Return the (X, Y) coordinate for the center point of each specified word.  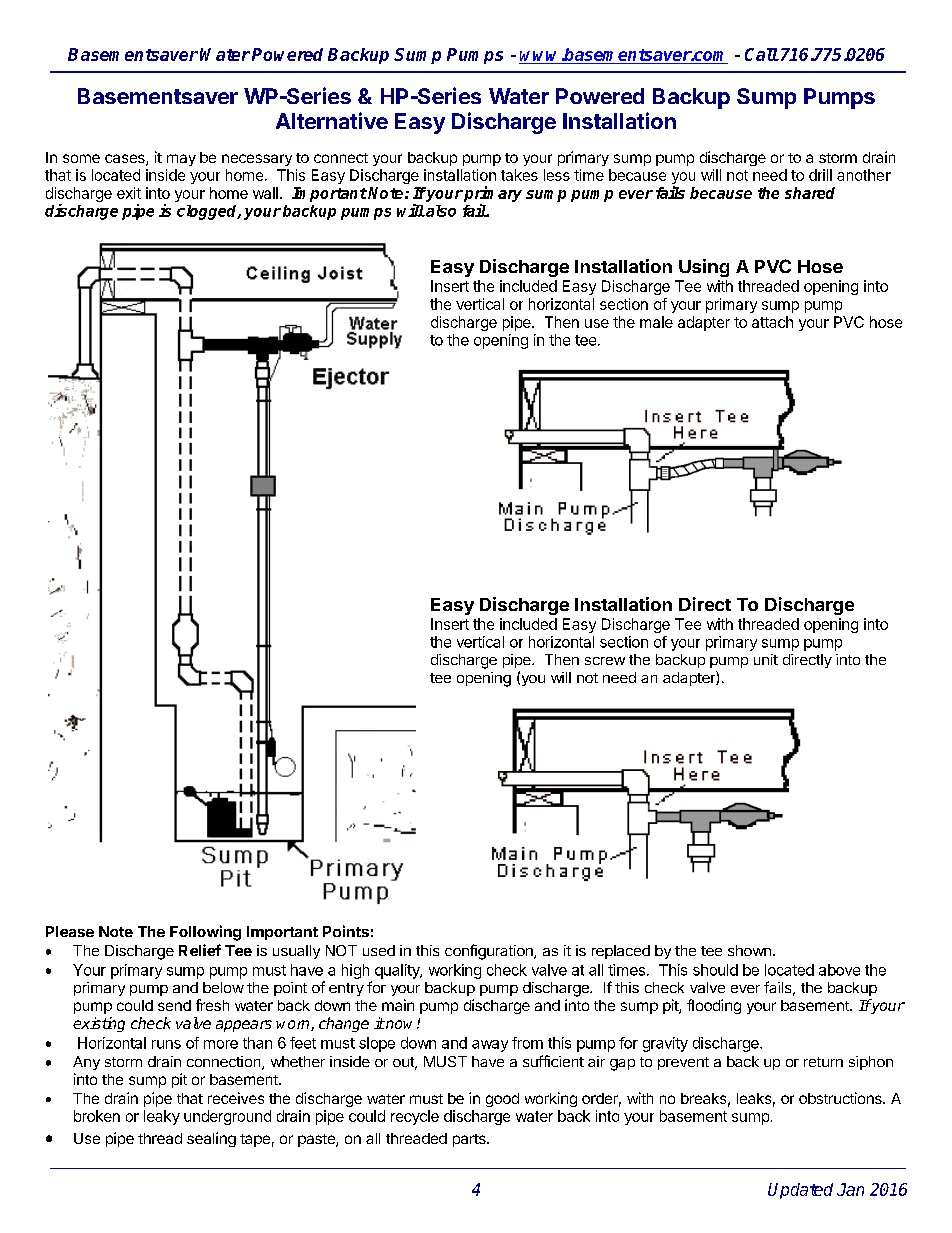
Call (762, 54)
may (181, 160)
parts (470, 1140)
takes (519, 175)
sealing (211, 1139)
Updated (800, 1191)
